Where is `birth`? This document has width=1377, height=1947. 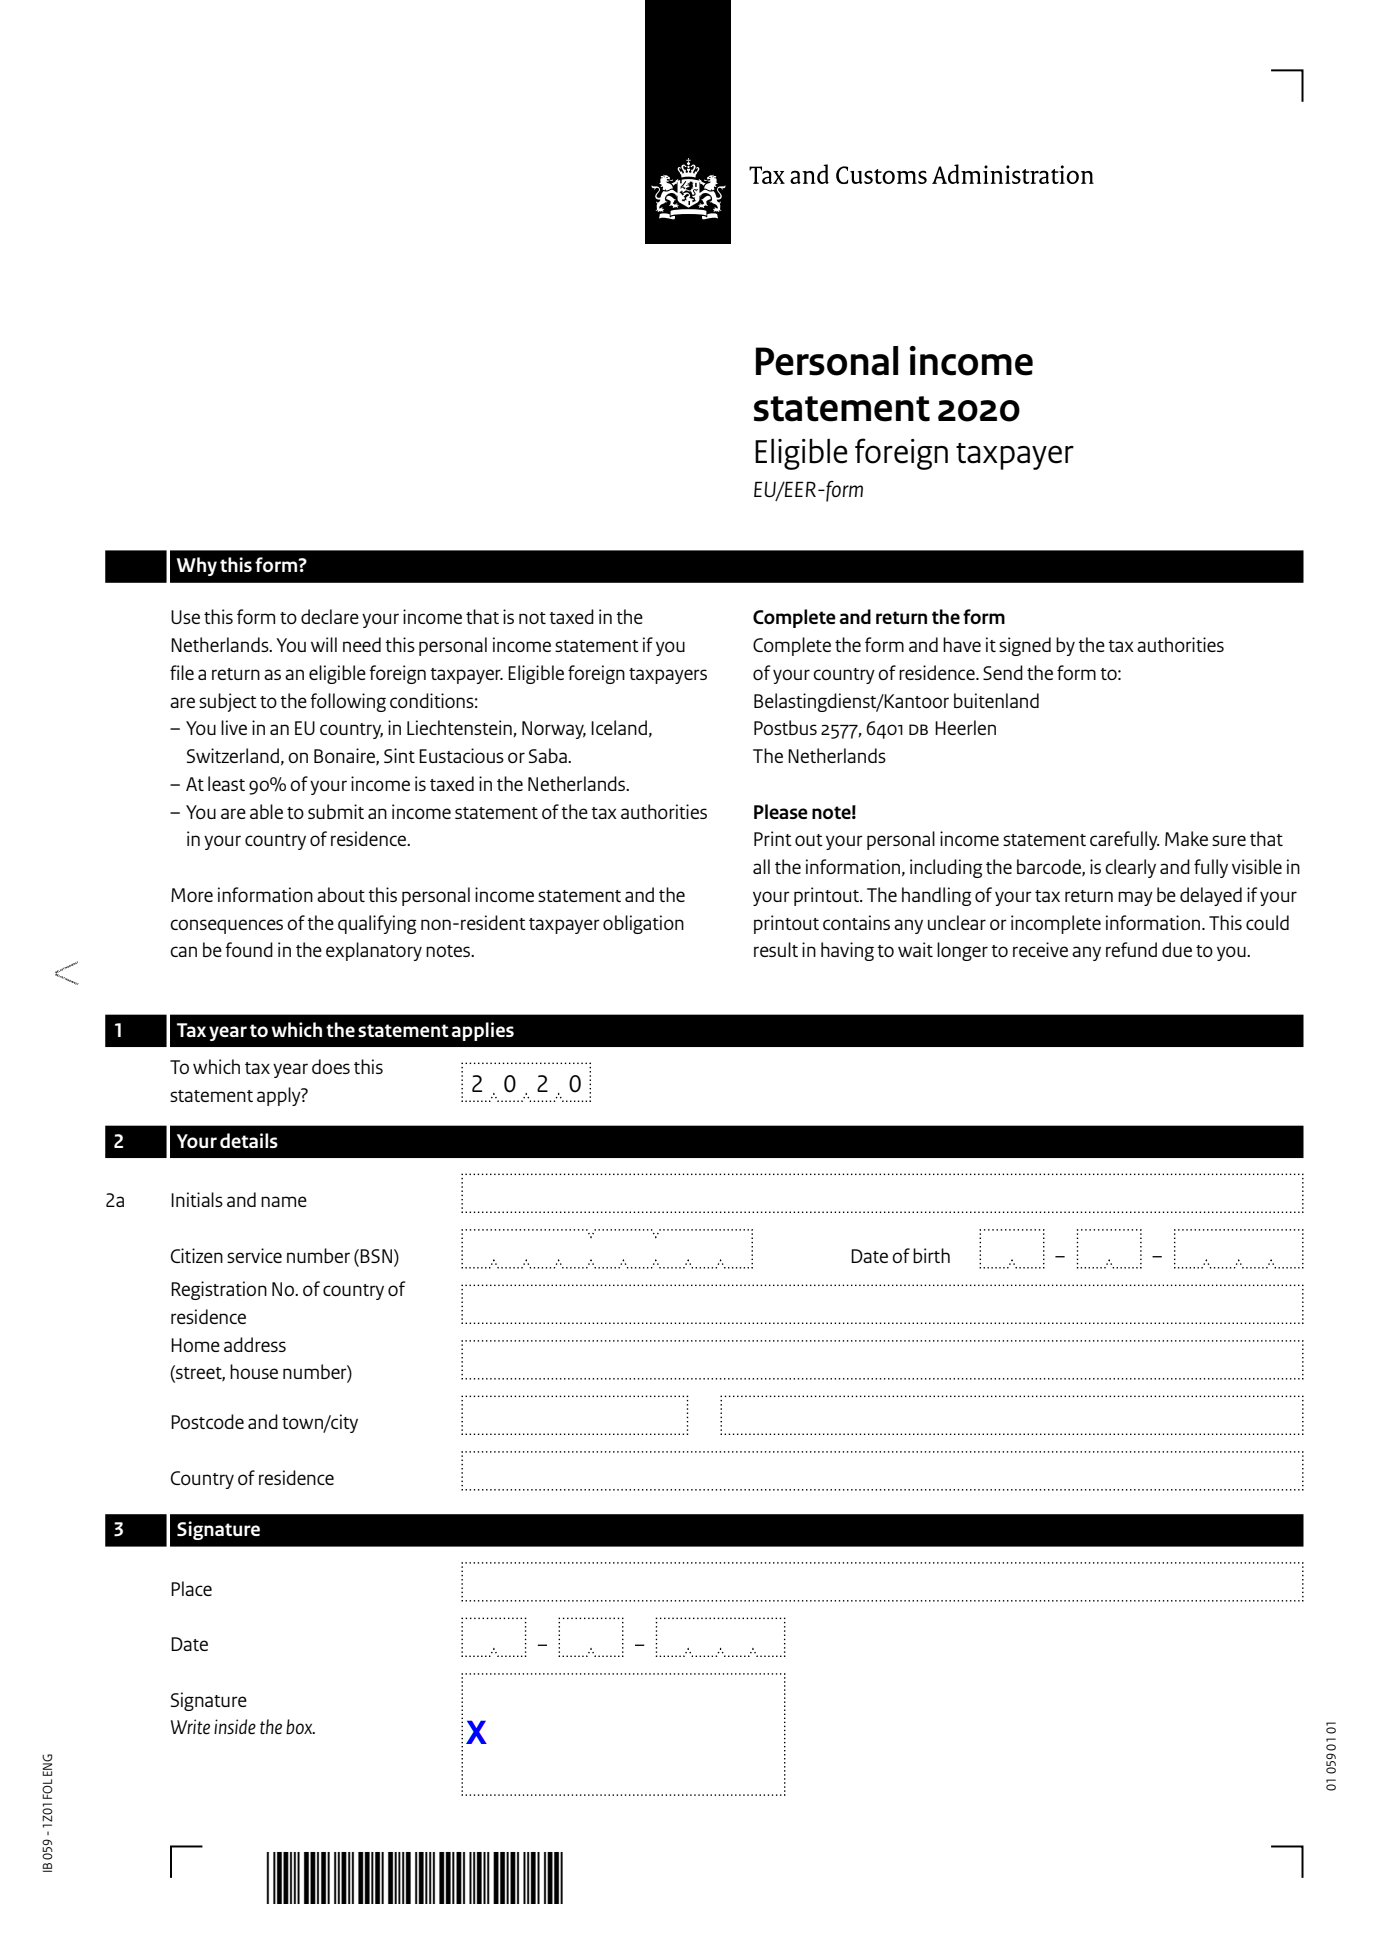
birth is located at coordinates (931, 1255).
